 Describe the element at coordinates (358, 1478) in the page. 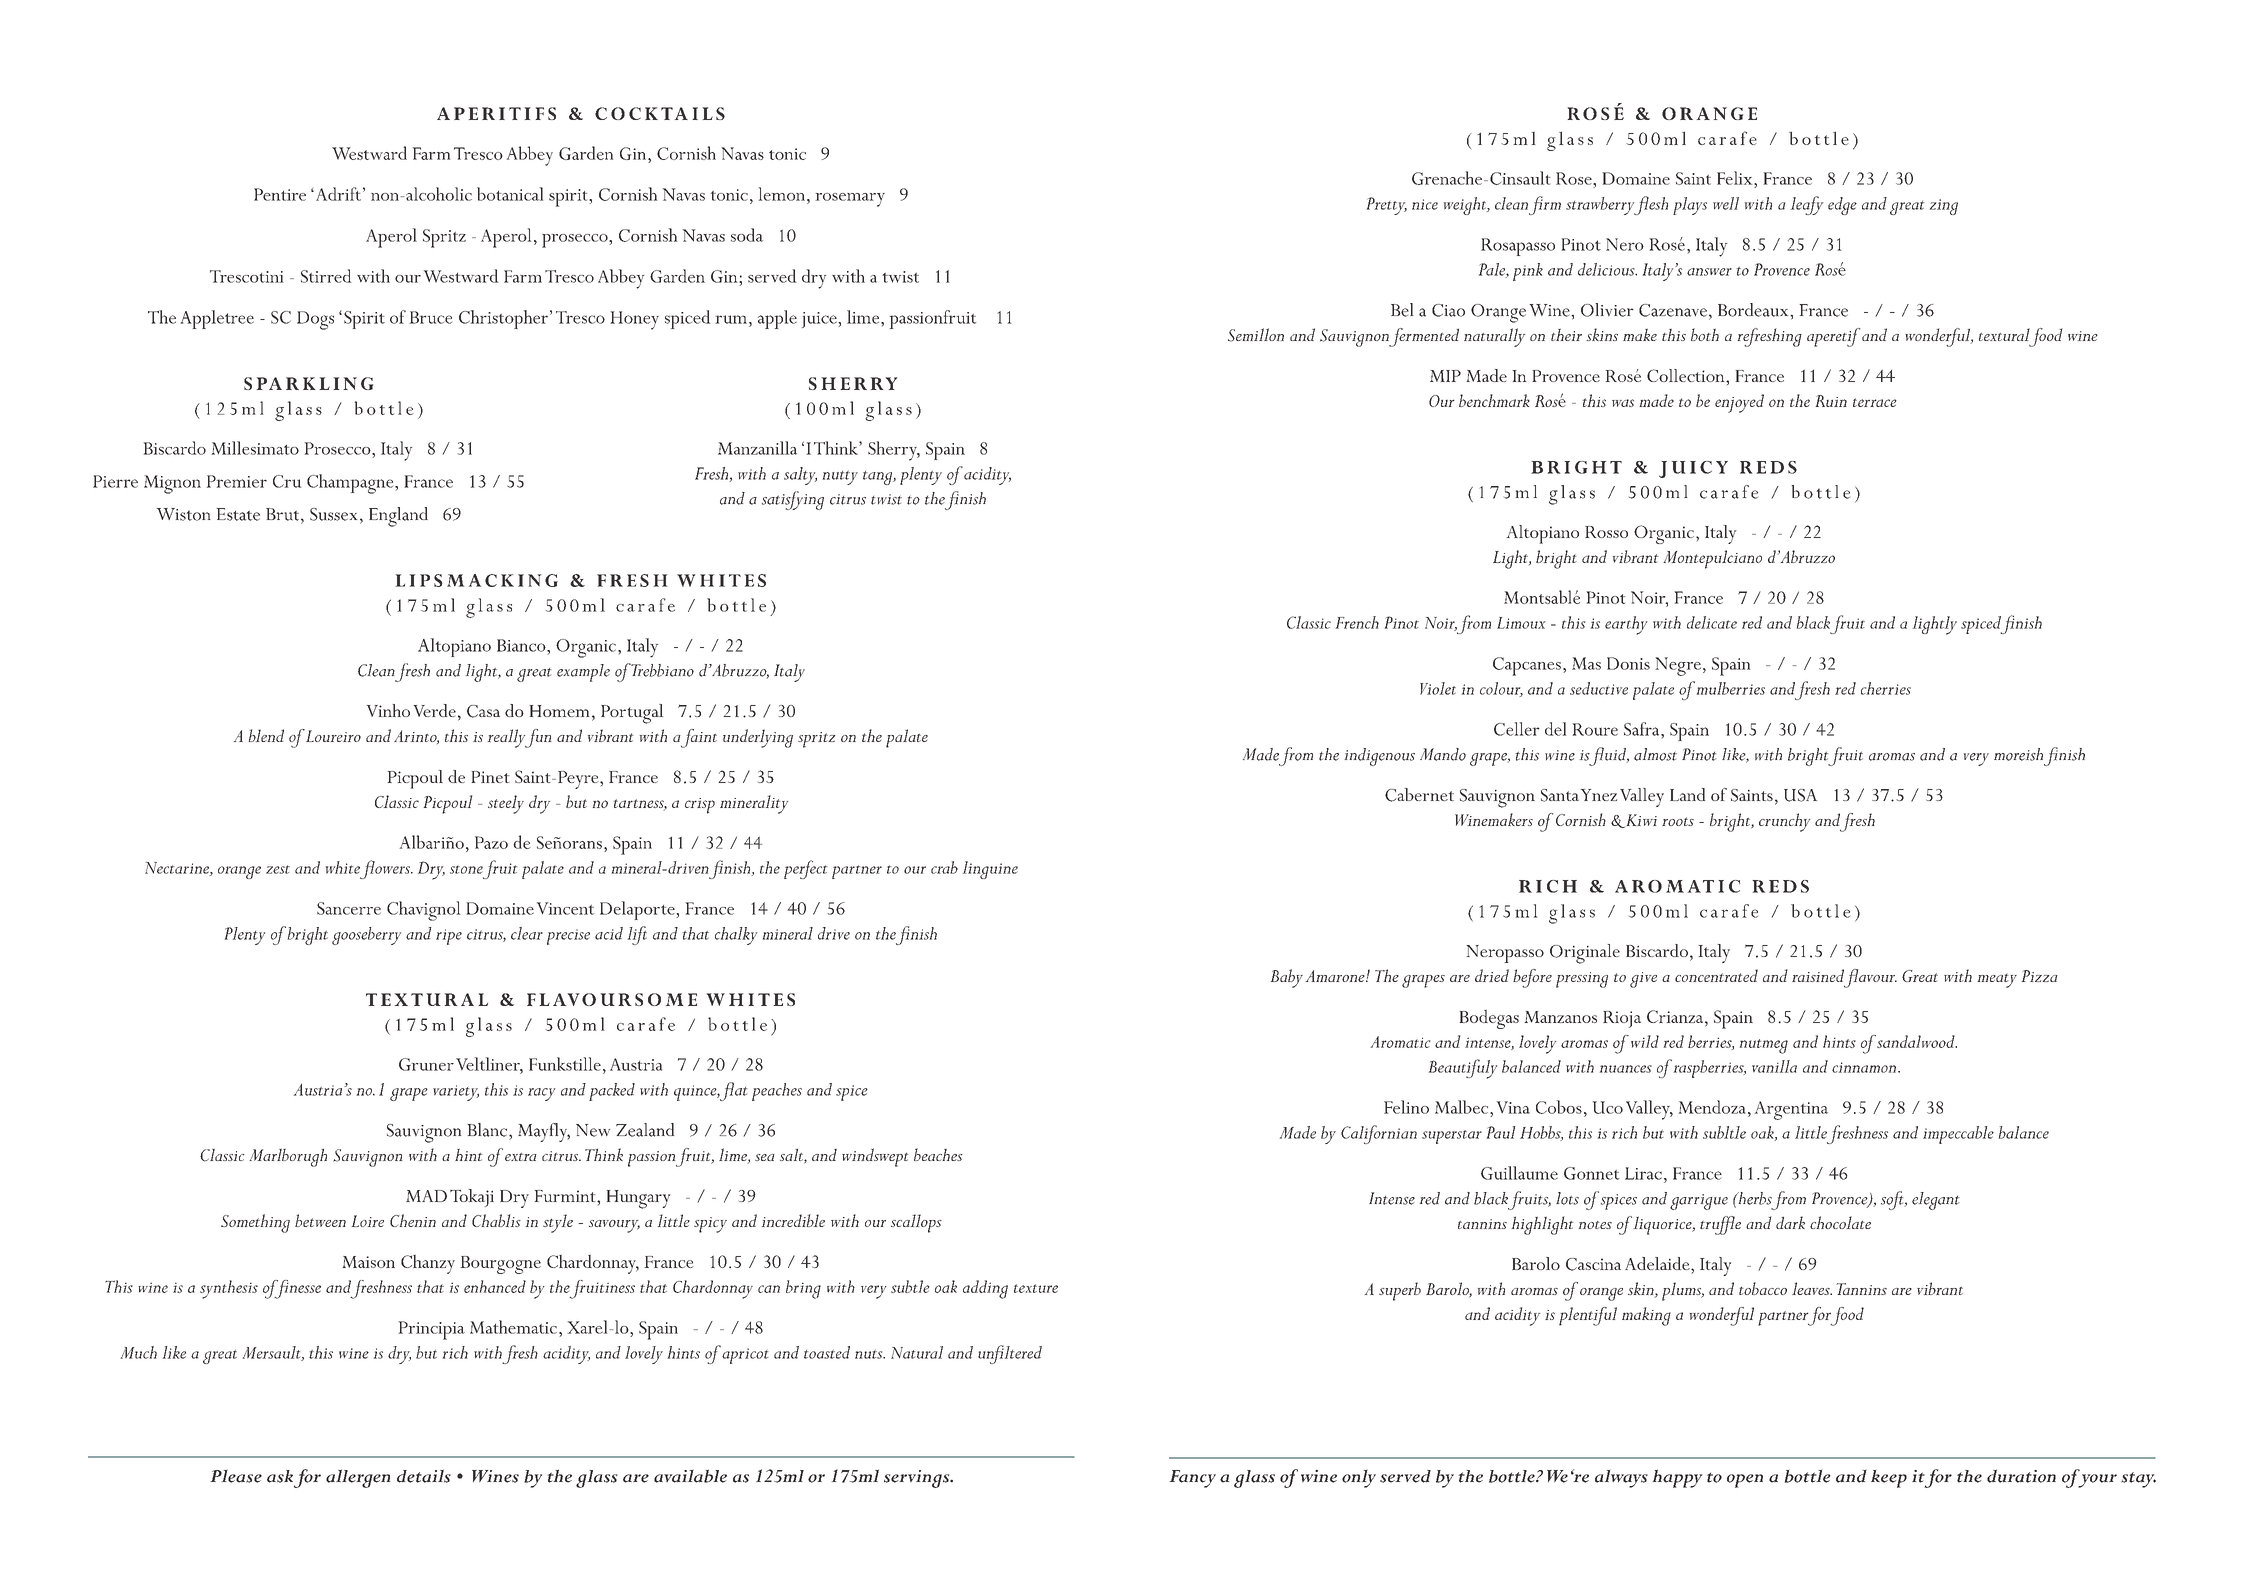

I see `allergen` at that location.
